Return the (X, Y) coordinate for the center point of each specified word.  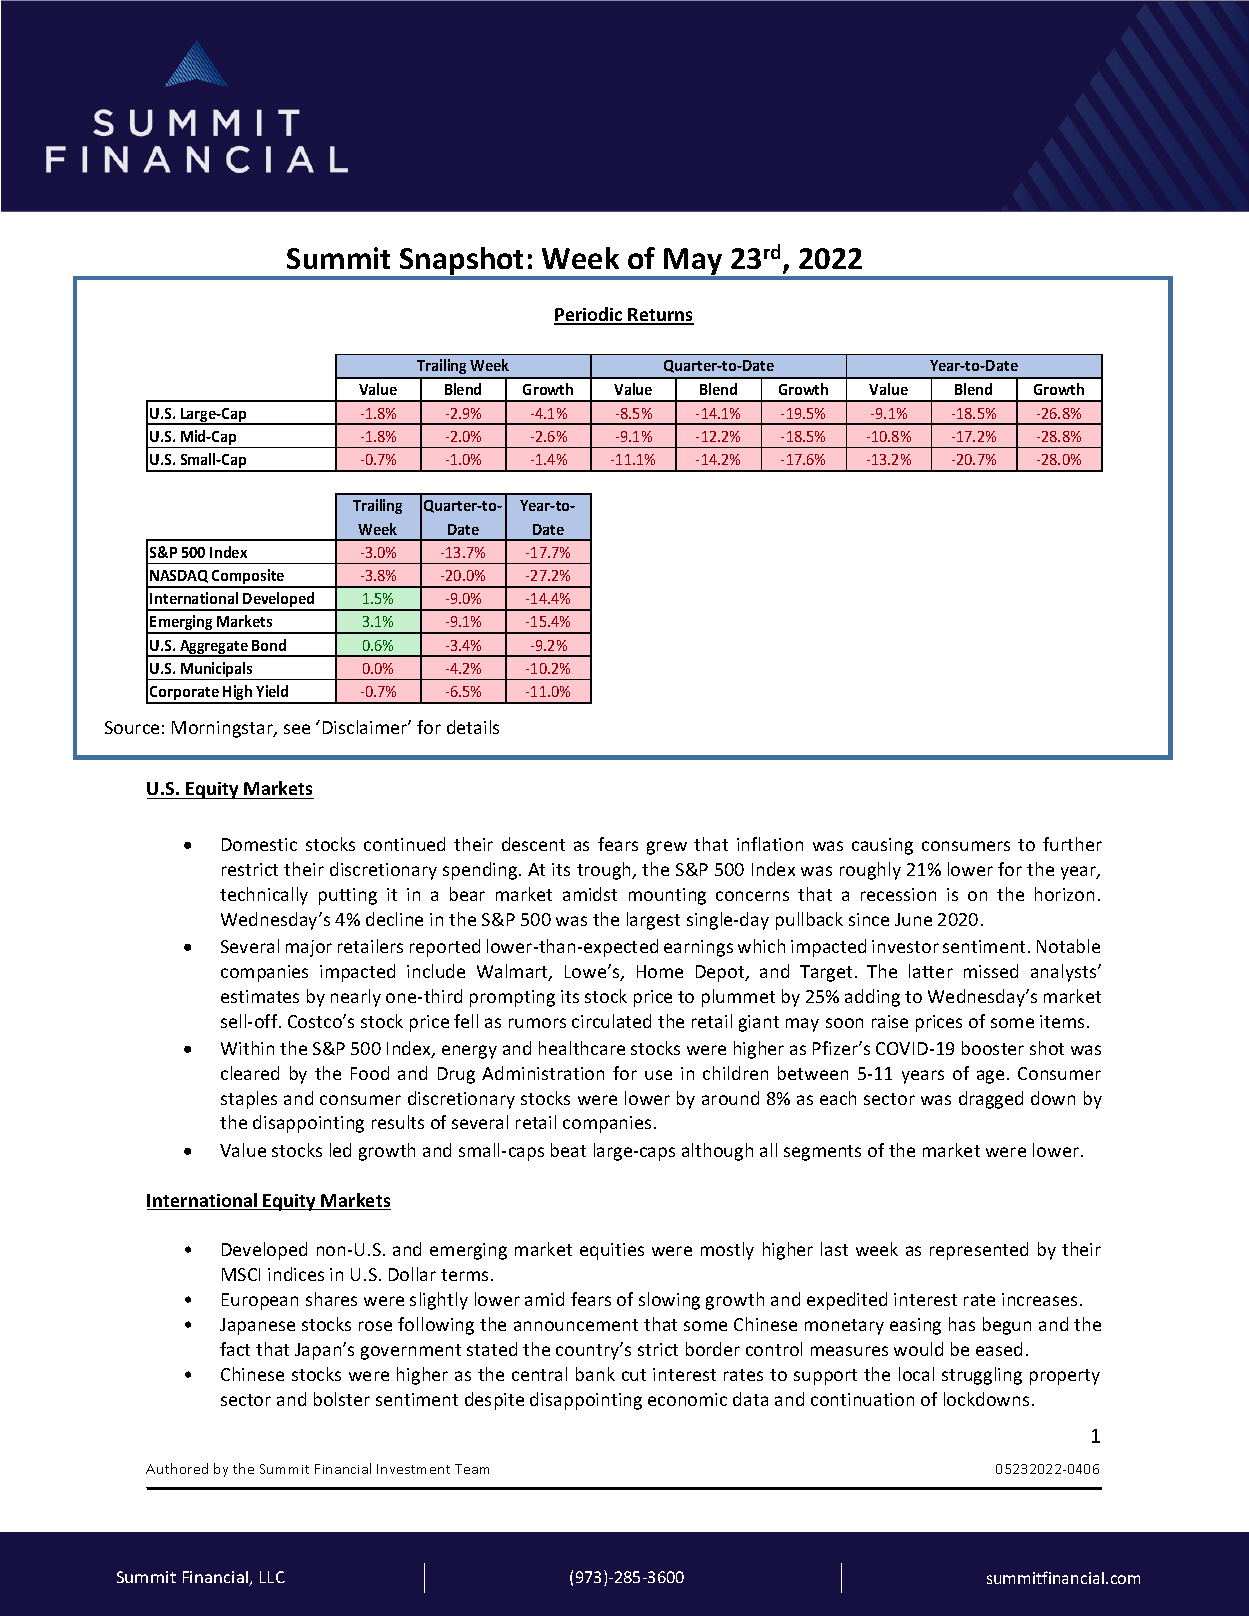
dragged (991, 1100)
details (473, 727)
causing (882, 846)
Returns (660, 316)
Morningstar (224, 729)
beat (568, 1150)
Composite (248, 578)
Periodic (589, 315)
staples (249, 1100)
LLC (272, 1577)
